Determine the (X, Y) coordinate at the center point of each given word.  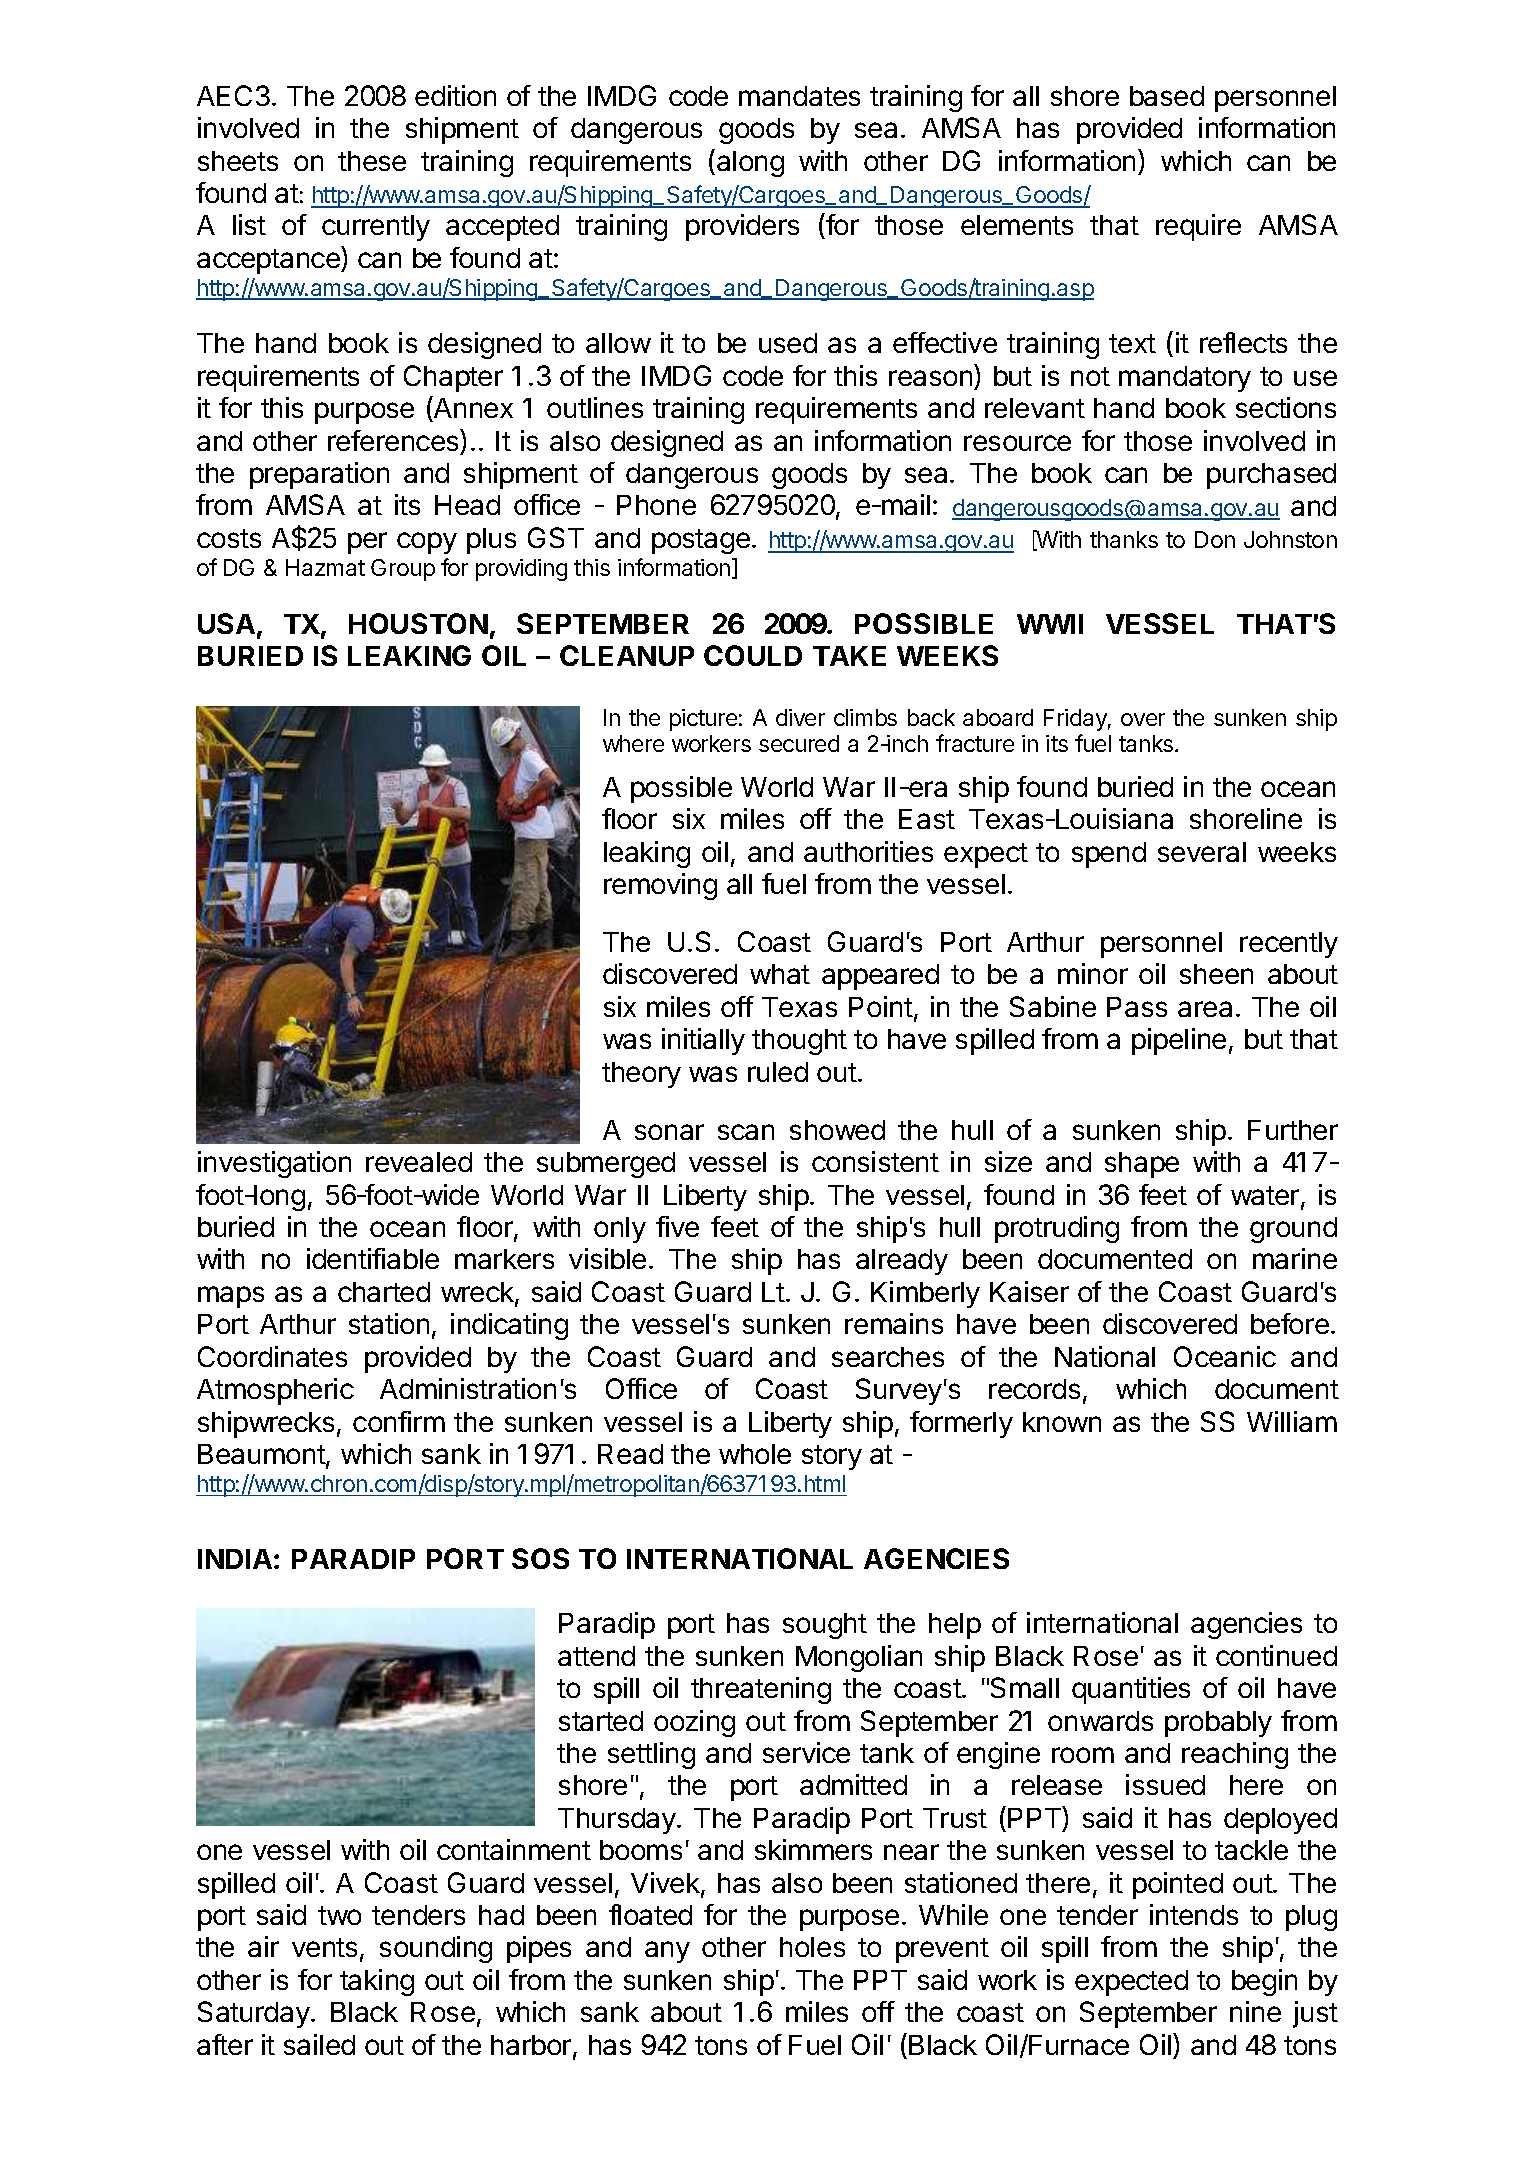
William (1292, 1421)
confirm (399, 1421)
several (1202, 852)
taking (377, 1982)
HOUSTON (418, 623)
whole (755, 1454)
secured (799, 743)
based (1167, 96)
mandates (799, 96)
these (372, 161)
